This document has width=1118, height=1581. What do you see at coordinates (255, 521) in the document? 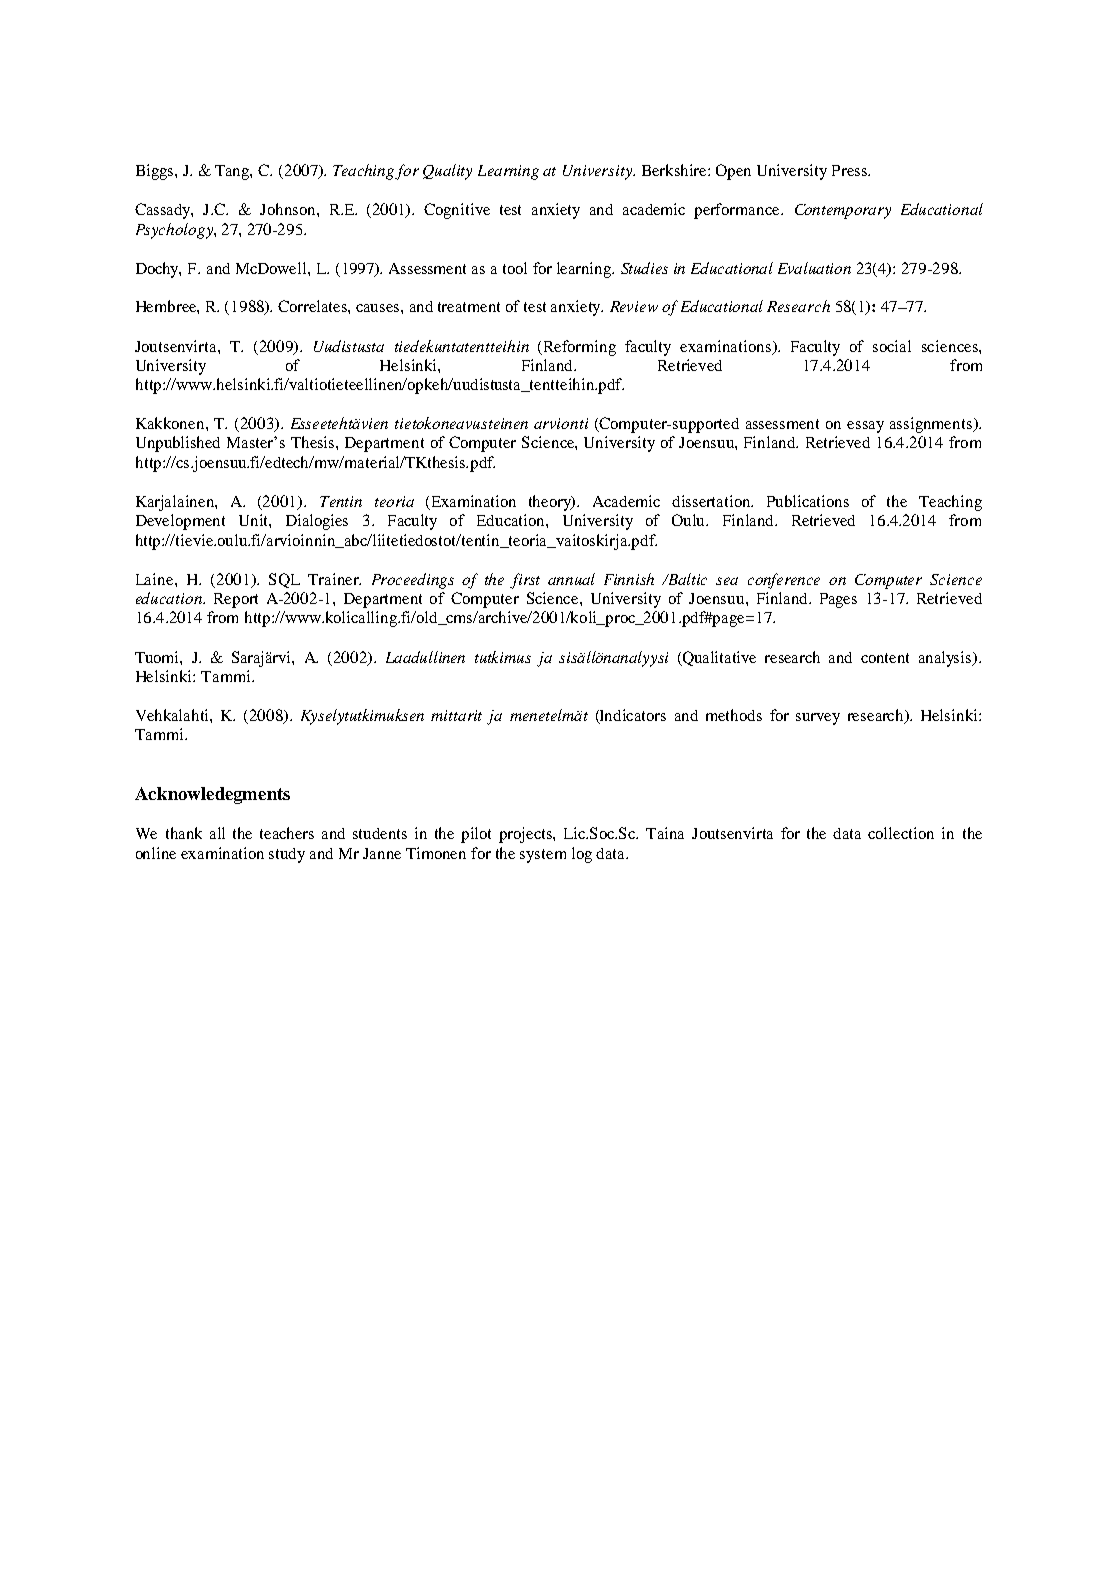
I see `Unit` at bounding box center [255, 521].
